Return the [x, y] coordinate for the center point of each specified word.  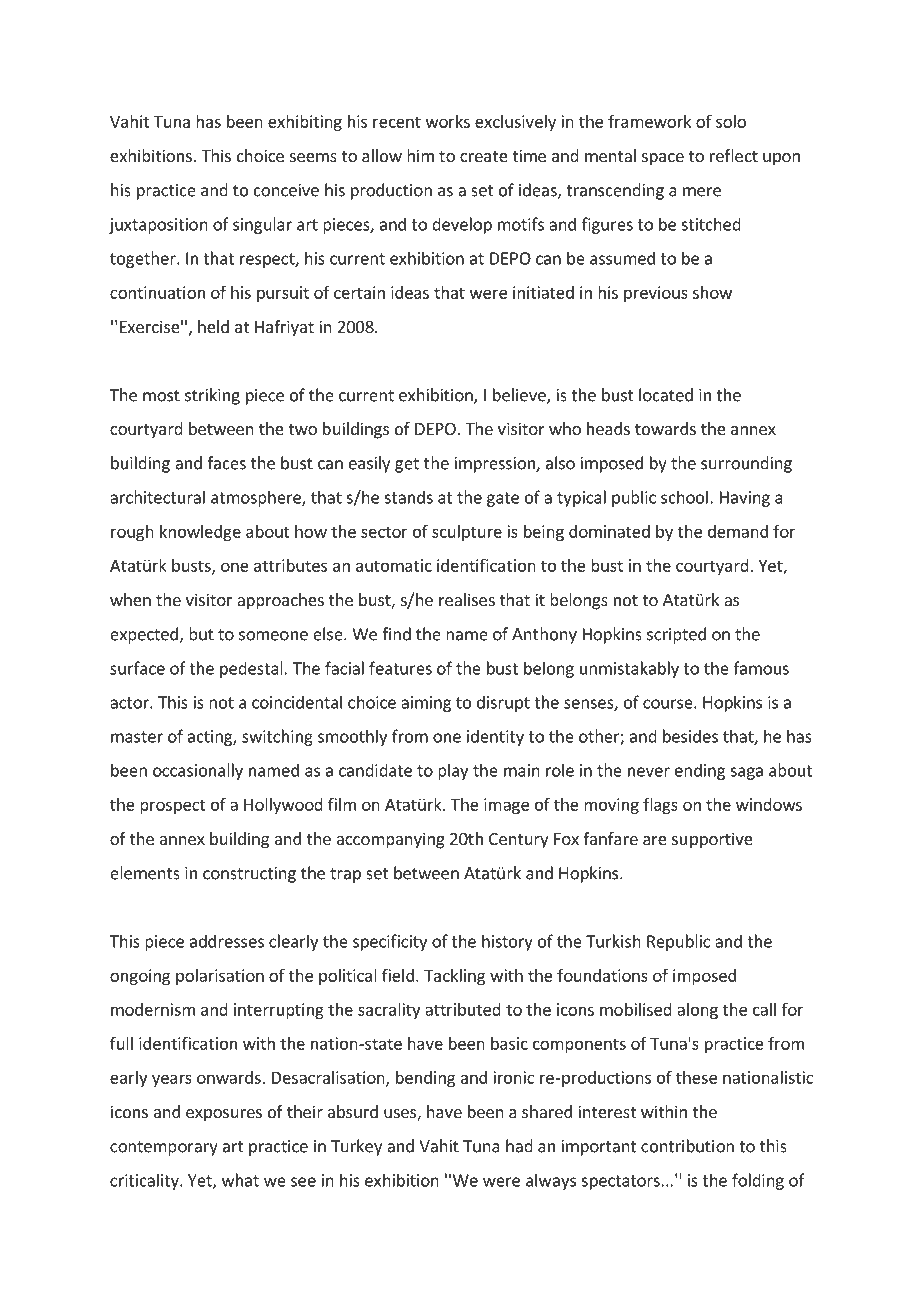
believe [520, 396]
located [666, 395]
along [697, 1011]
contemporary [164, 1148]
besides [690, 736]
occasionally [198, 771]
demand [738, 531]
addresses [227, 941]
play [453, 771]
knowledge [200, 533]
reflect [734, 155]
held [213, 326]
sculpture [467, 533]
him [420, 155]
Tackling [454, 977]
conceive [286, 190]
